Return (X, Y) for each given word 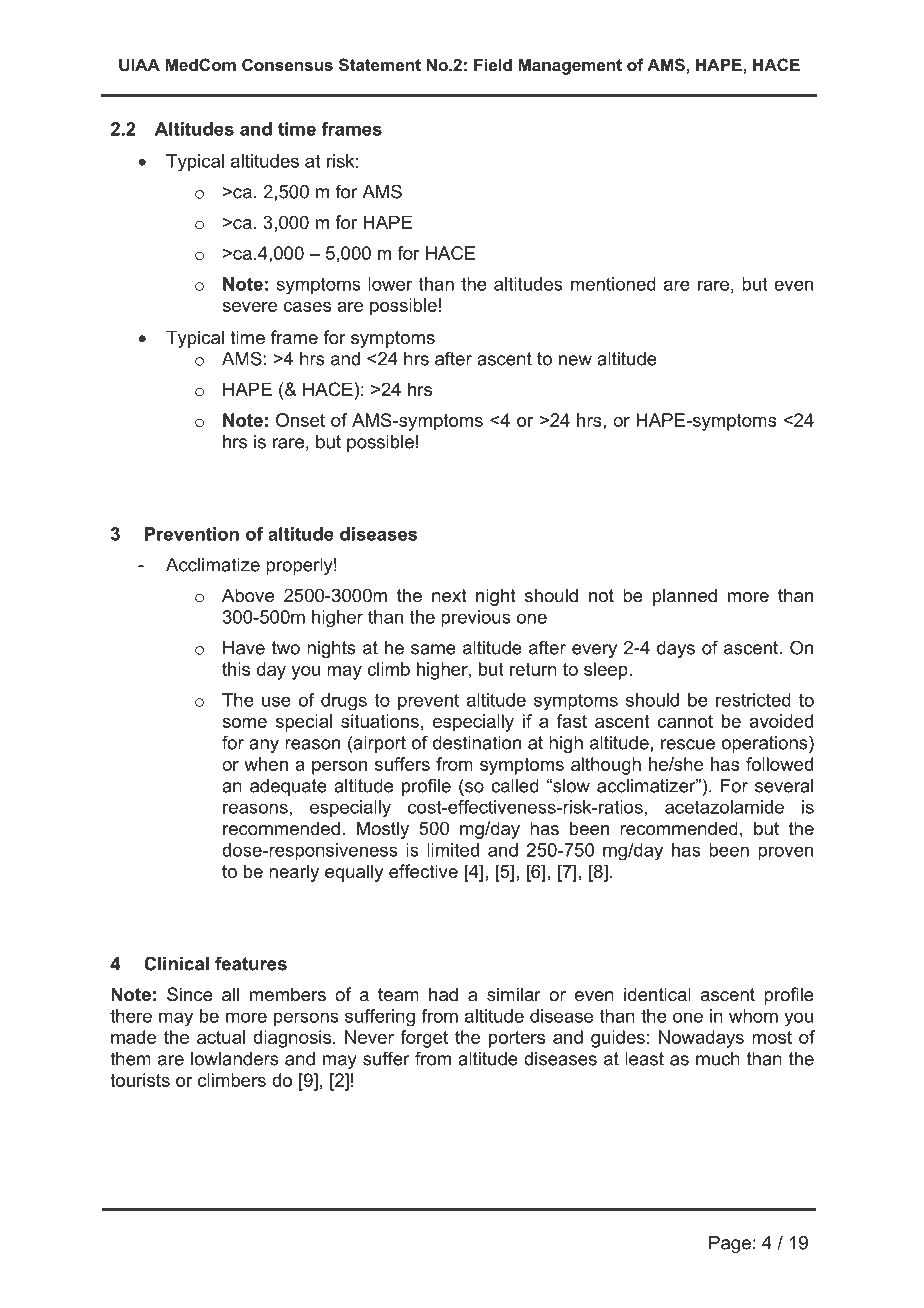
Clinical (176, 963)
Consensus (287, 64)
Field (493, 64)
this (236, 669)
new (575, 360)
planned (685, 597)
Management (570, 66)
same (433, 649)
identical (657, 994)
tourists (140, 1080)
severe (249, 307)
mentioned (613, 284)
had (443, 994)
